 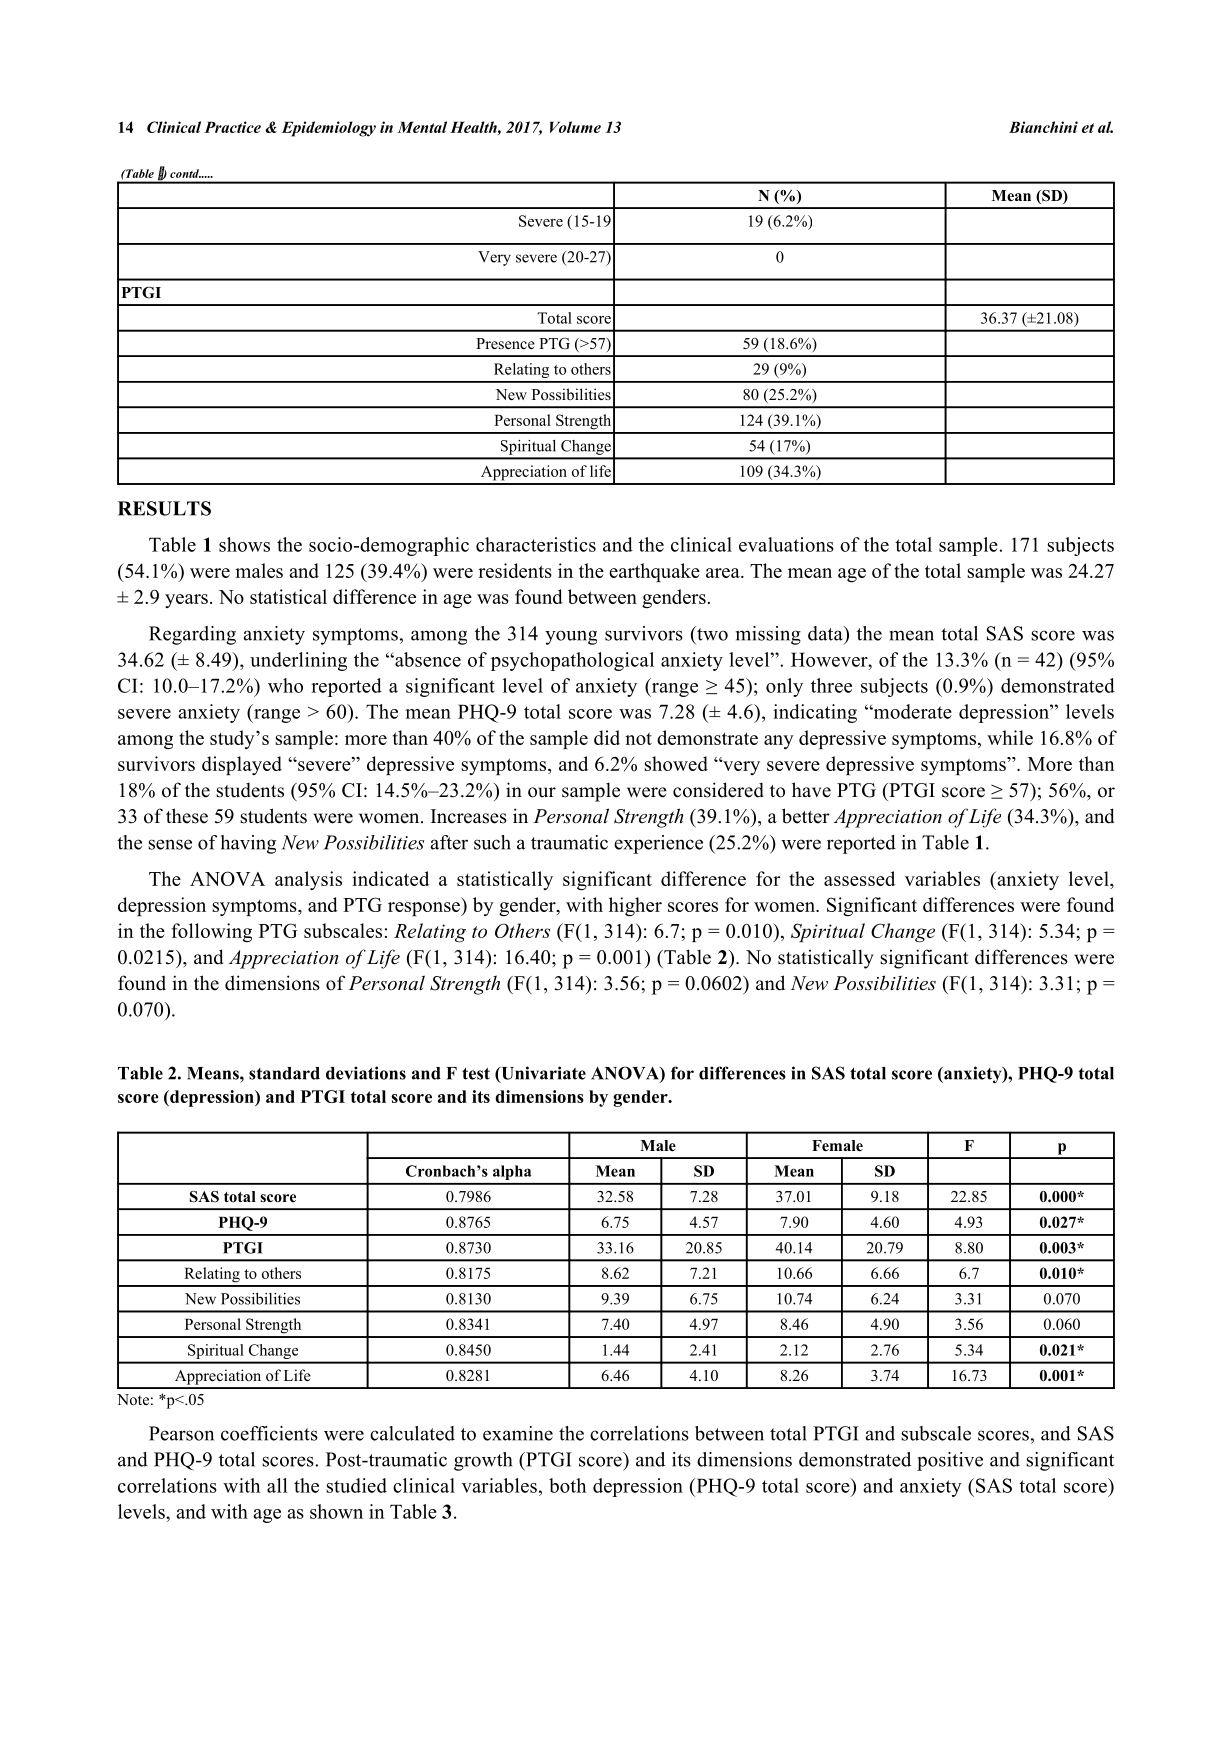 What do you see at coordinates (567, 1485) in the document?
I see `both` at bounding box center [567, 1485].
